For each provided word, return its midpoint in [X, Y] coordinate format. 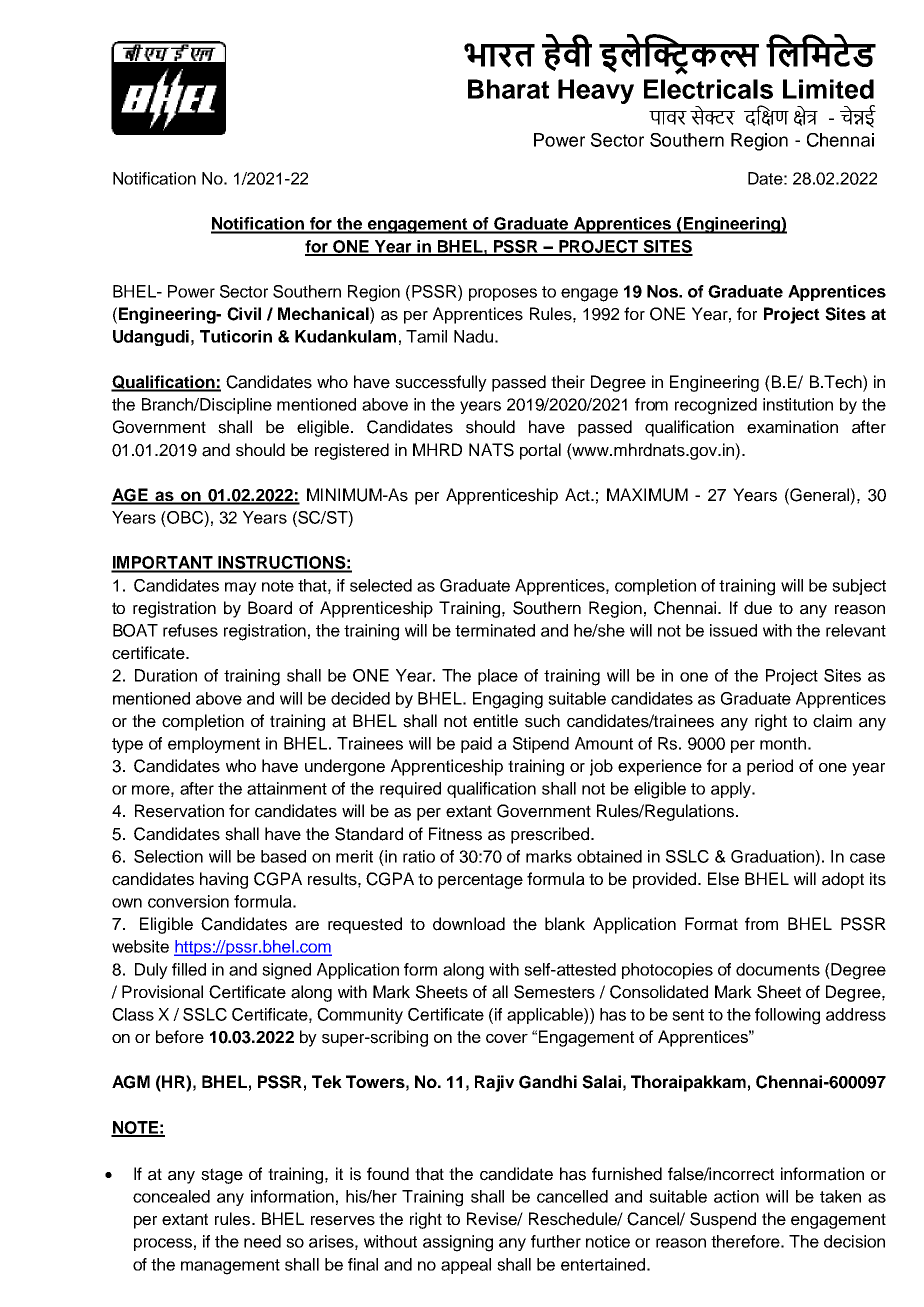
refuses [190, 630]
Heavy [596, 91]
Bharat [508, 89]
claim [832, 721]
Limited [828, 89]
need [262, 1241]
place [498, 677]
